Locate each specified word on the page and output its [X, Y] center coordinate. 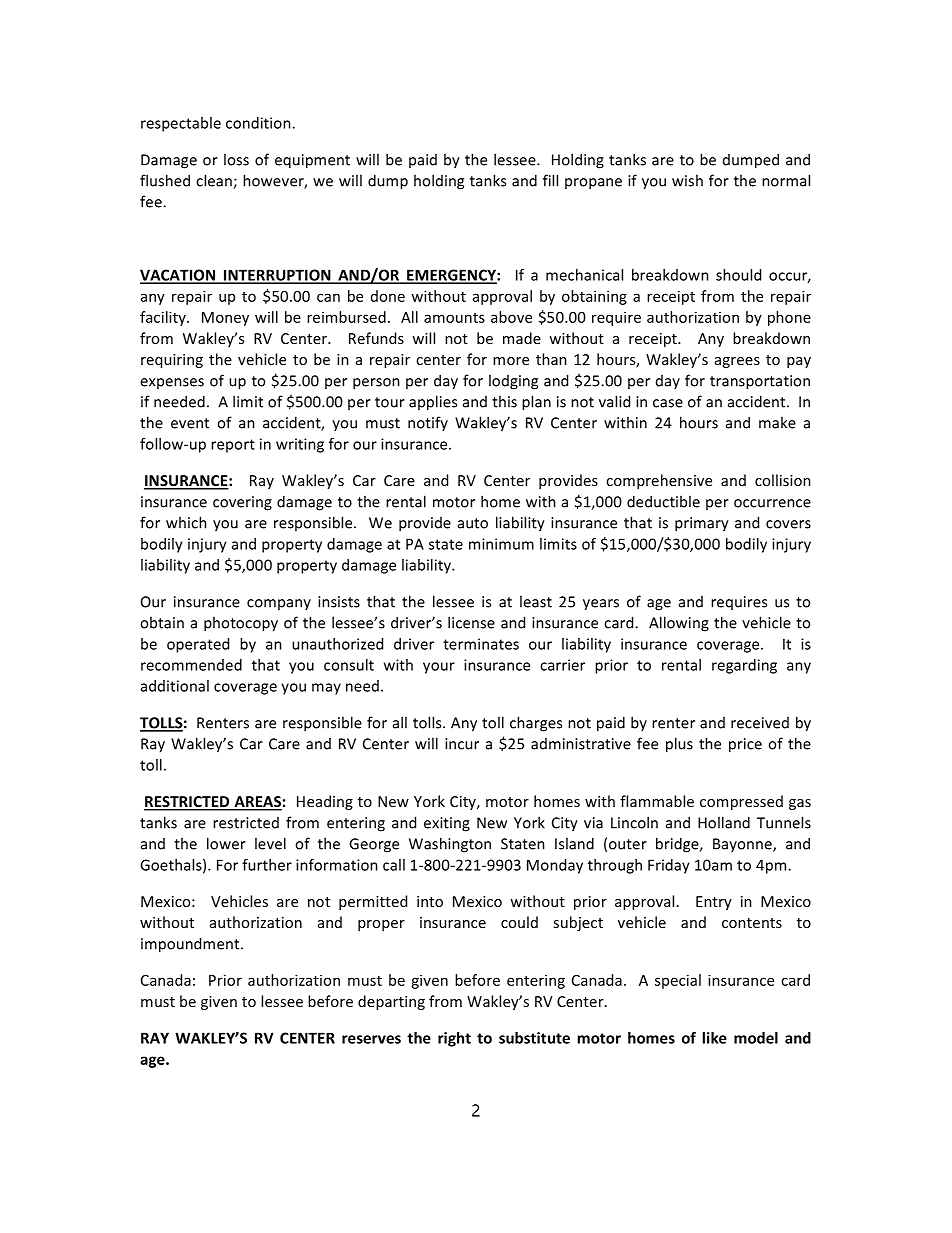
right [454, 1039]
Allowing [679, 624]
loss [236, 159]
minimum [501, 544]
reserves [371, 1039]
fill [550, 180]
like [714, 1038]
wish [687, 180]
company [279, 604]
